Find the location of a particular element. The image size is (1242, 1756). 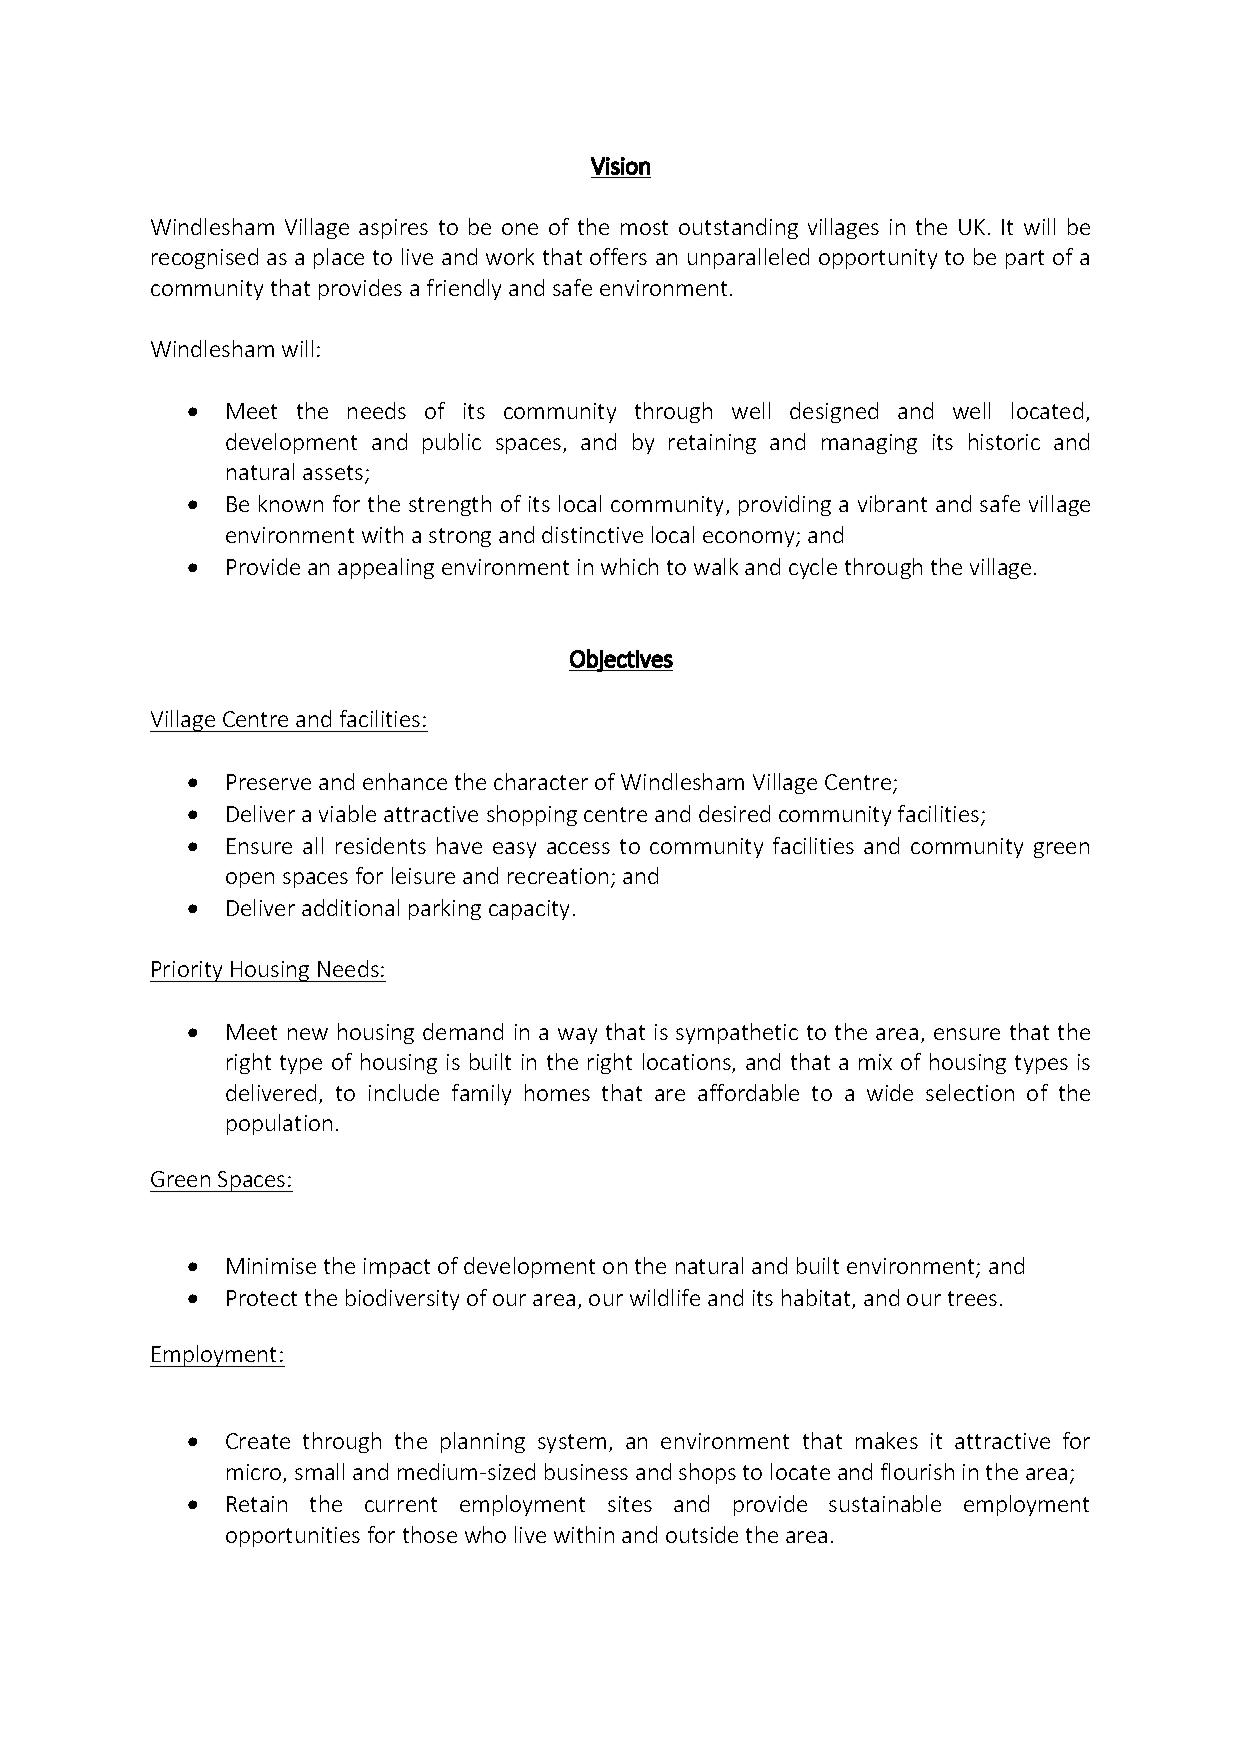

known is located at coordinates (291, 503).
